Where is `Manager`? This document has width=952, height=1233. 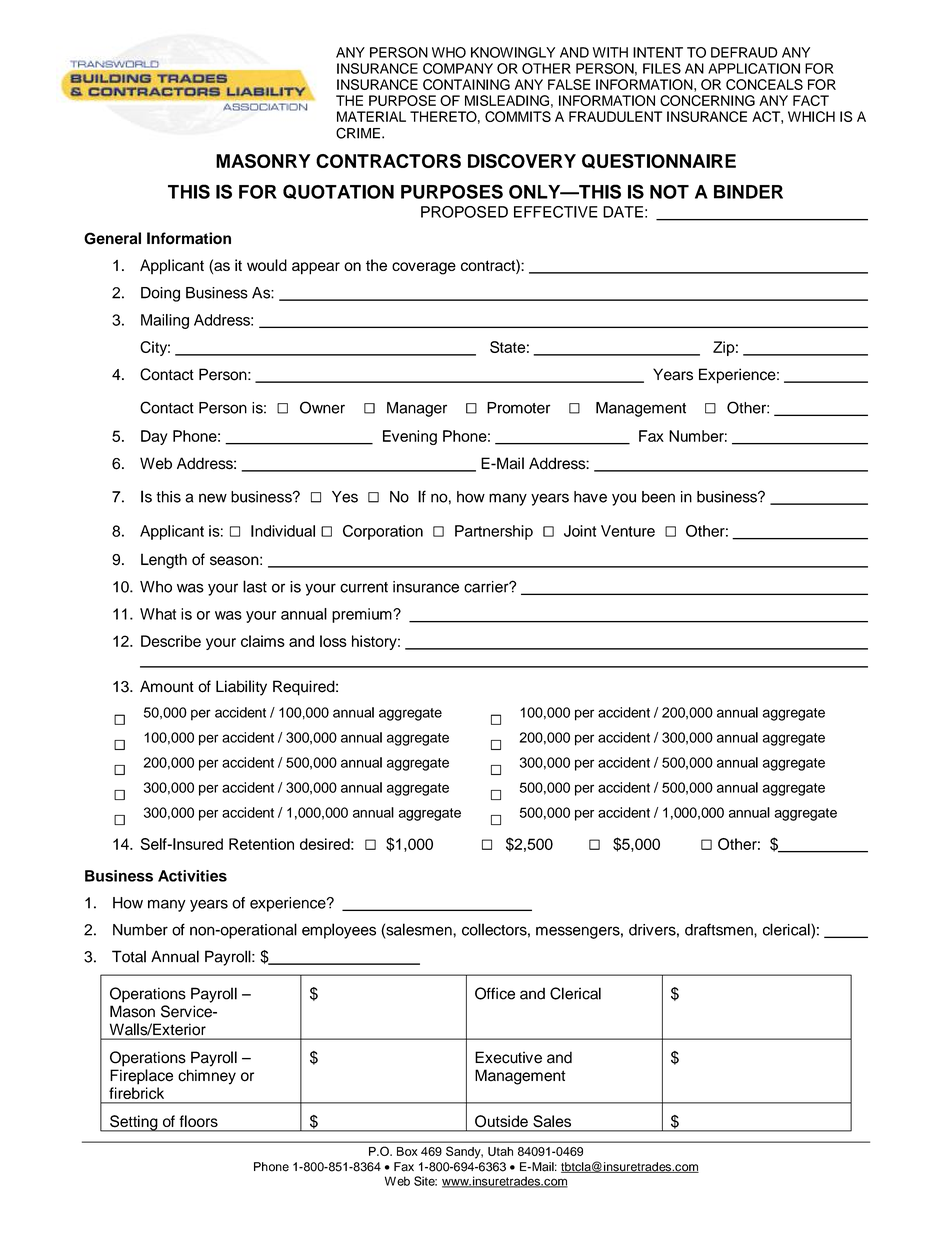
Manager is located at coordinates (417, 409).
